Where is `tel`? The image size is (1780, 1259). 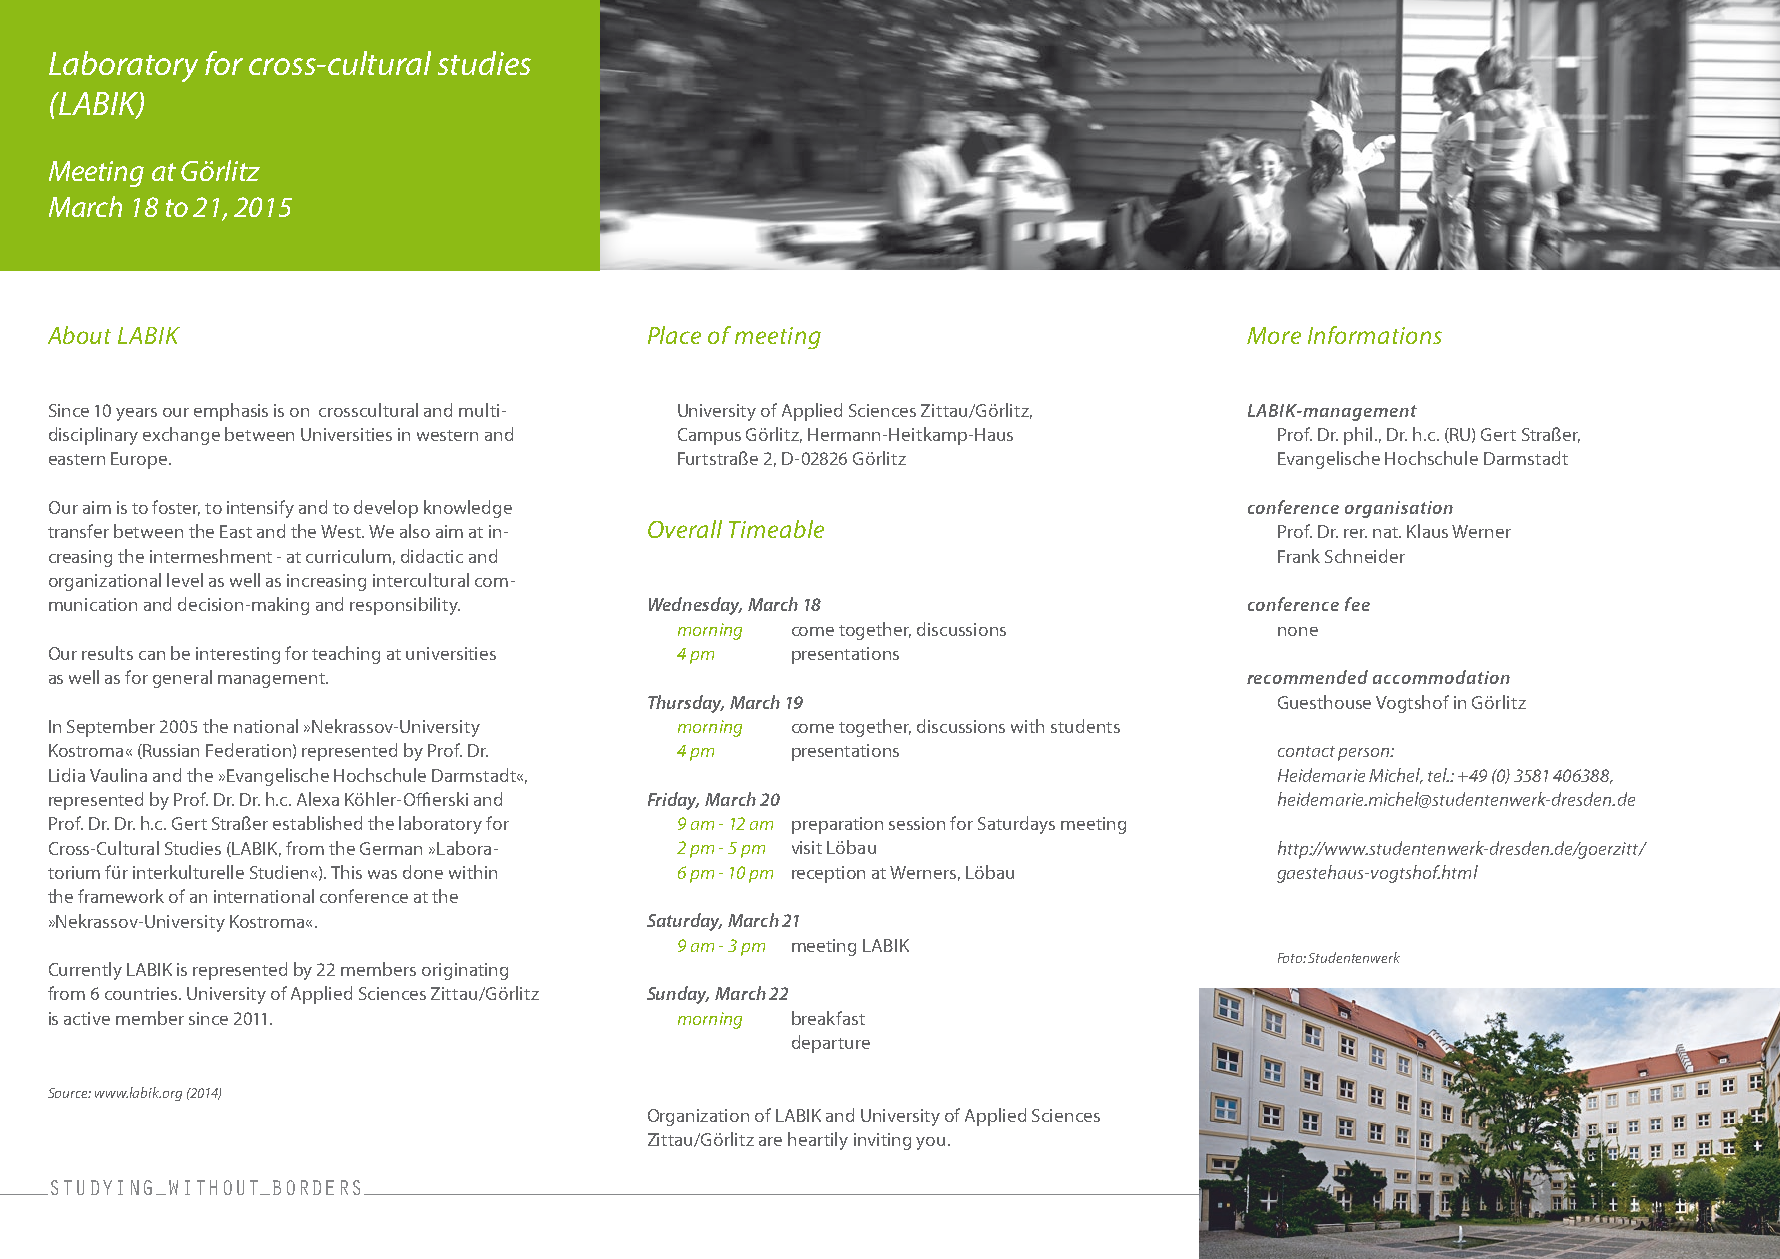 tel is located at coordinates (1438, 775).
